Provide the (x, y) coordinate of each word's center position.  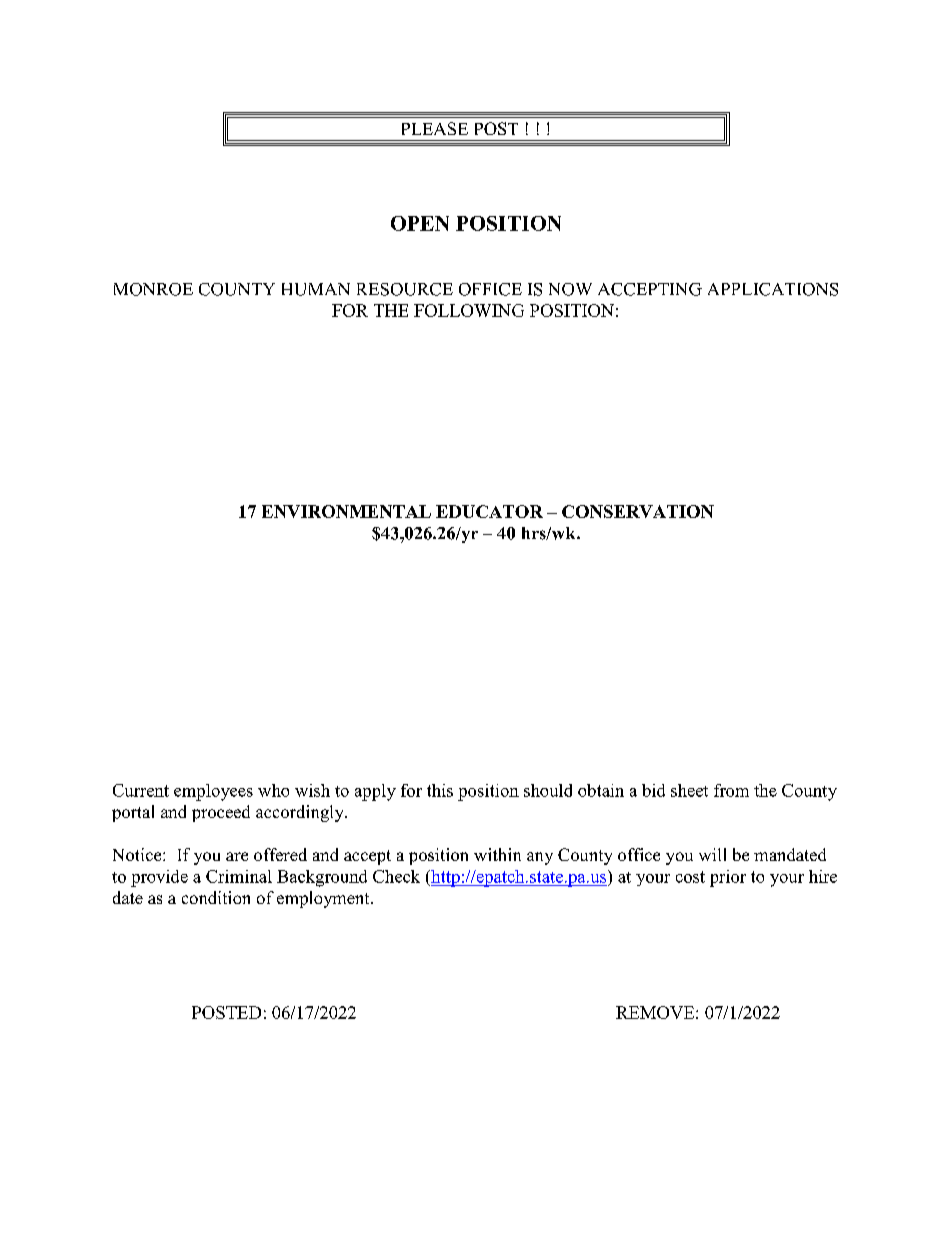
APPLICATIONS (773, 289)
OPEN (420, 223)
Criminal (239, 876)
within (497, 854)
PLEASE (435, 128)
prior (728, 878)
